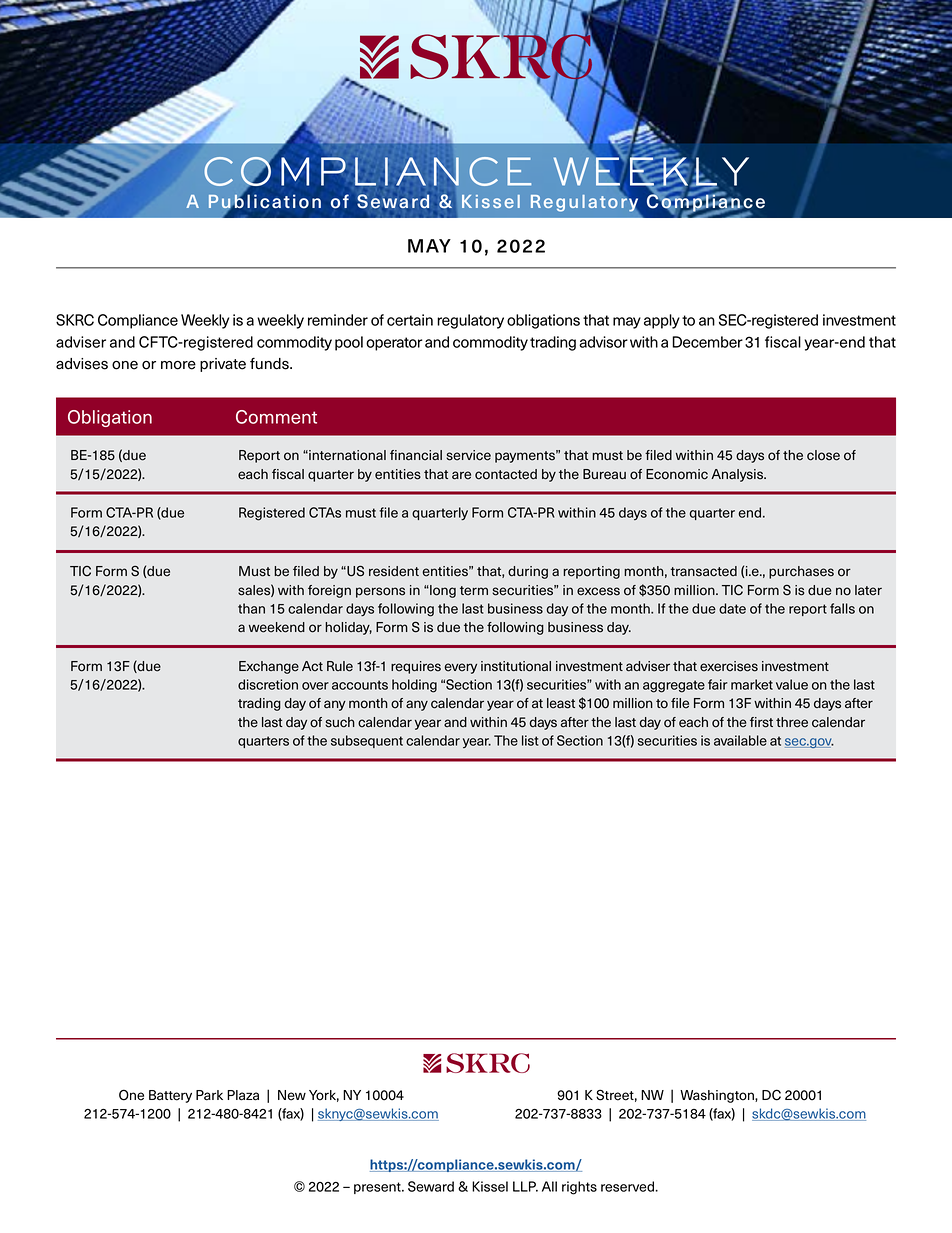  I want to click on December, so click(707, 342).
